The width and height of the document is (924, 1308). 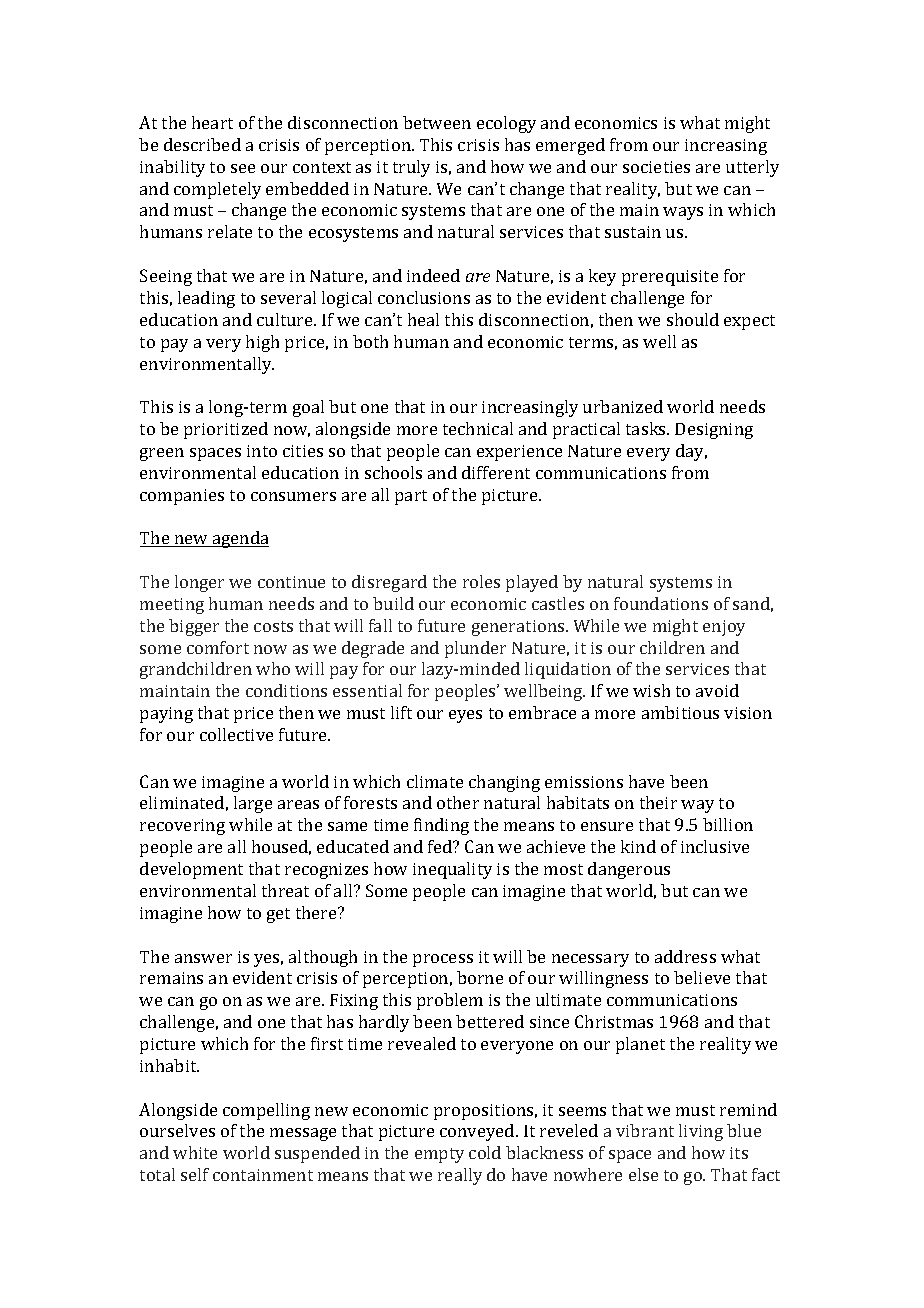 What do you see at coordinates (478, 428) in the document?
I see `technical` at bounding box center [478, 428].
